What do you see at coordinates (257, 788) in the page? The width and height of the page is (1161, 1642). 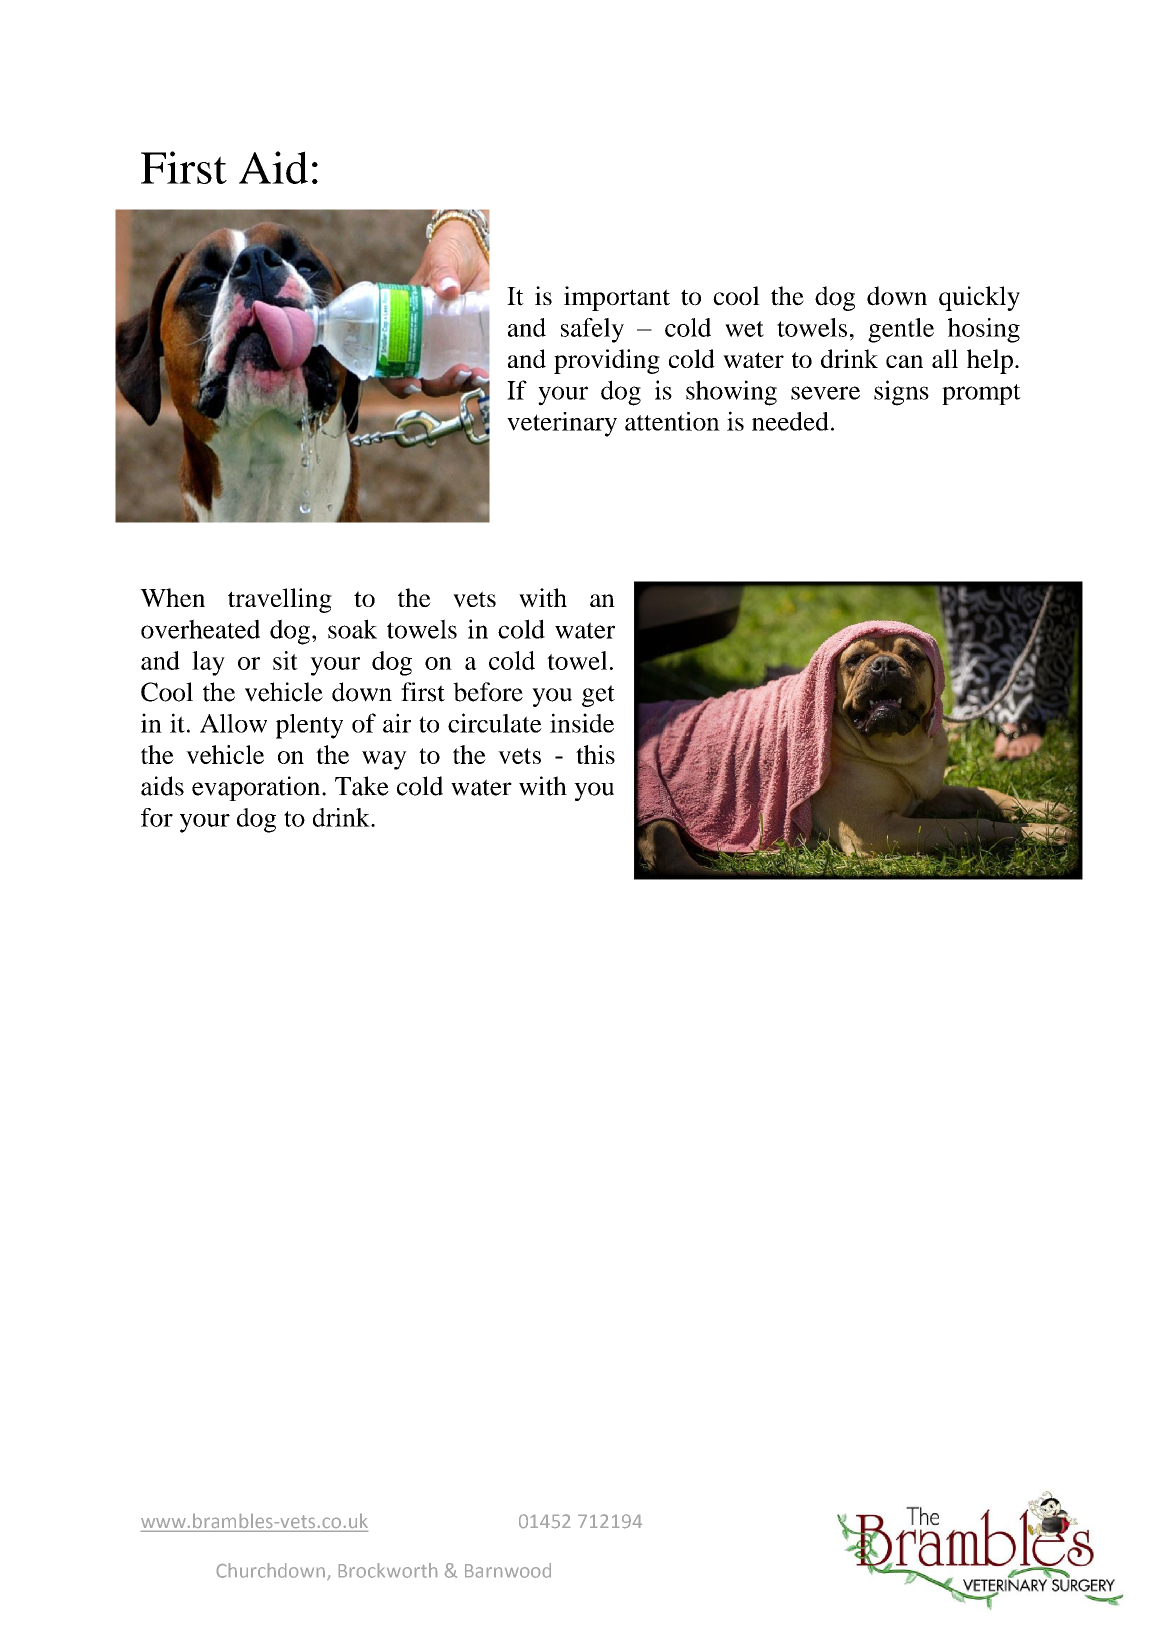 I see `evaporation` at bounding box center [257, 788].
